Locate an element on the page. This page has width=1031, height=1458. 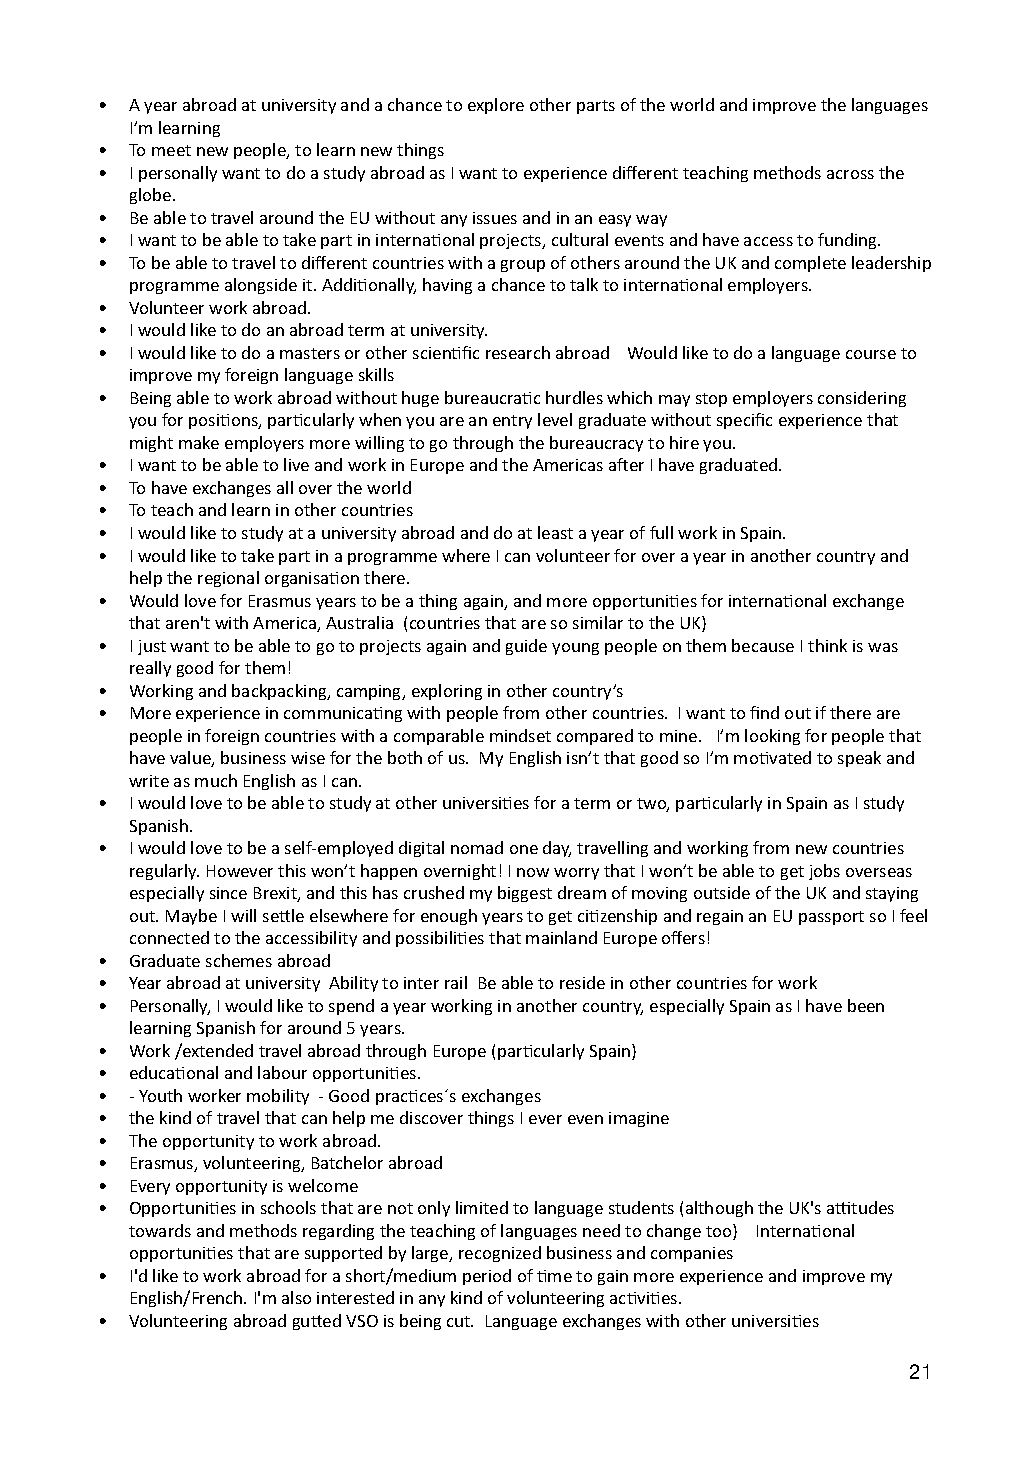
also is located at coordinates (296, 1297).
